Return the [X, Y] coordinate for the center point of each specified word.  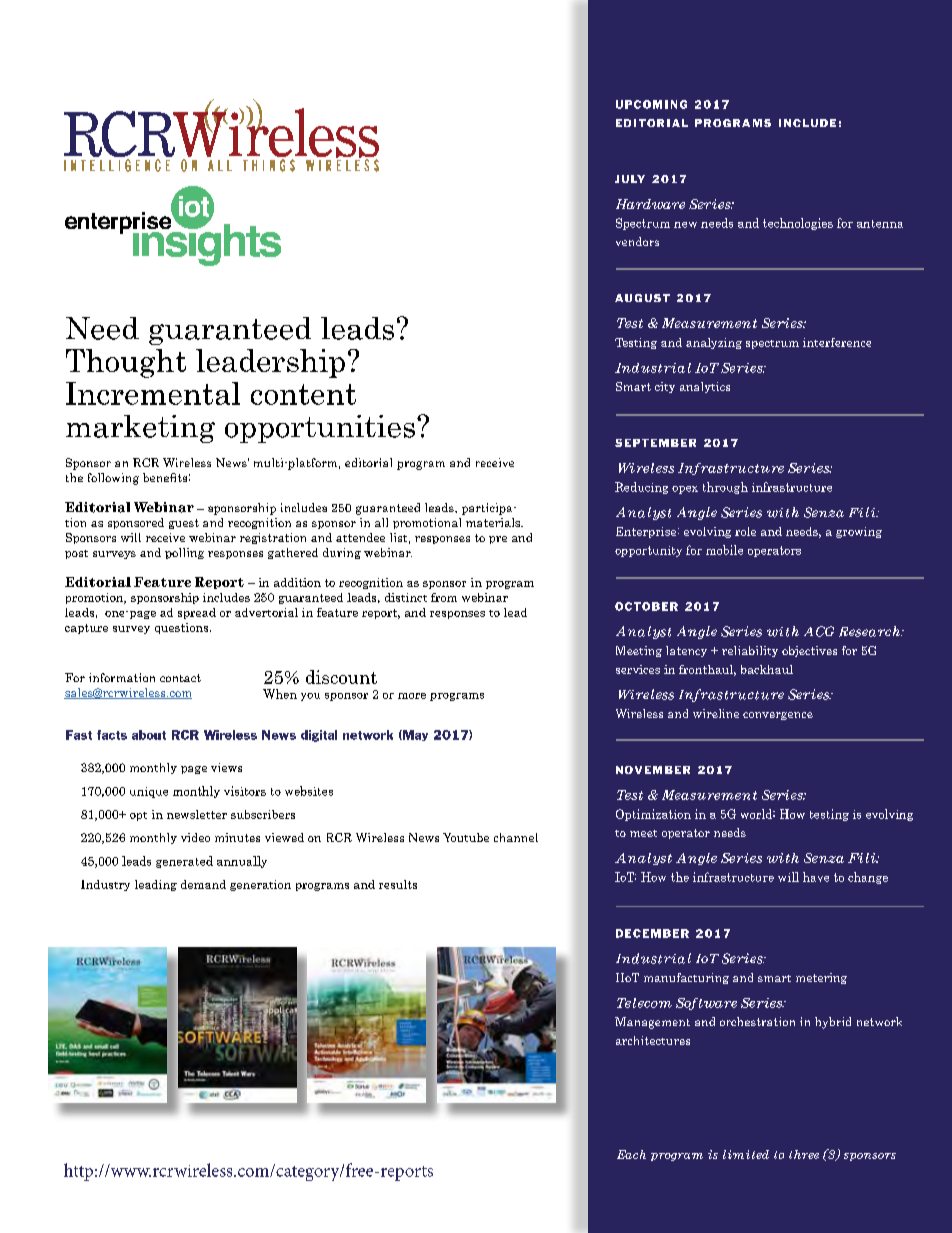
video [195, 837]
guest [184, 524]
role [745, 531]
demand [203, 884]
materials [494, 522]
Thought [126, 363]
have [816, 877]
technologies [798, 224]
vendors [637, 241]
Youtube [466, 837]
